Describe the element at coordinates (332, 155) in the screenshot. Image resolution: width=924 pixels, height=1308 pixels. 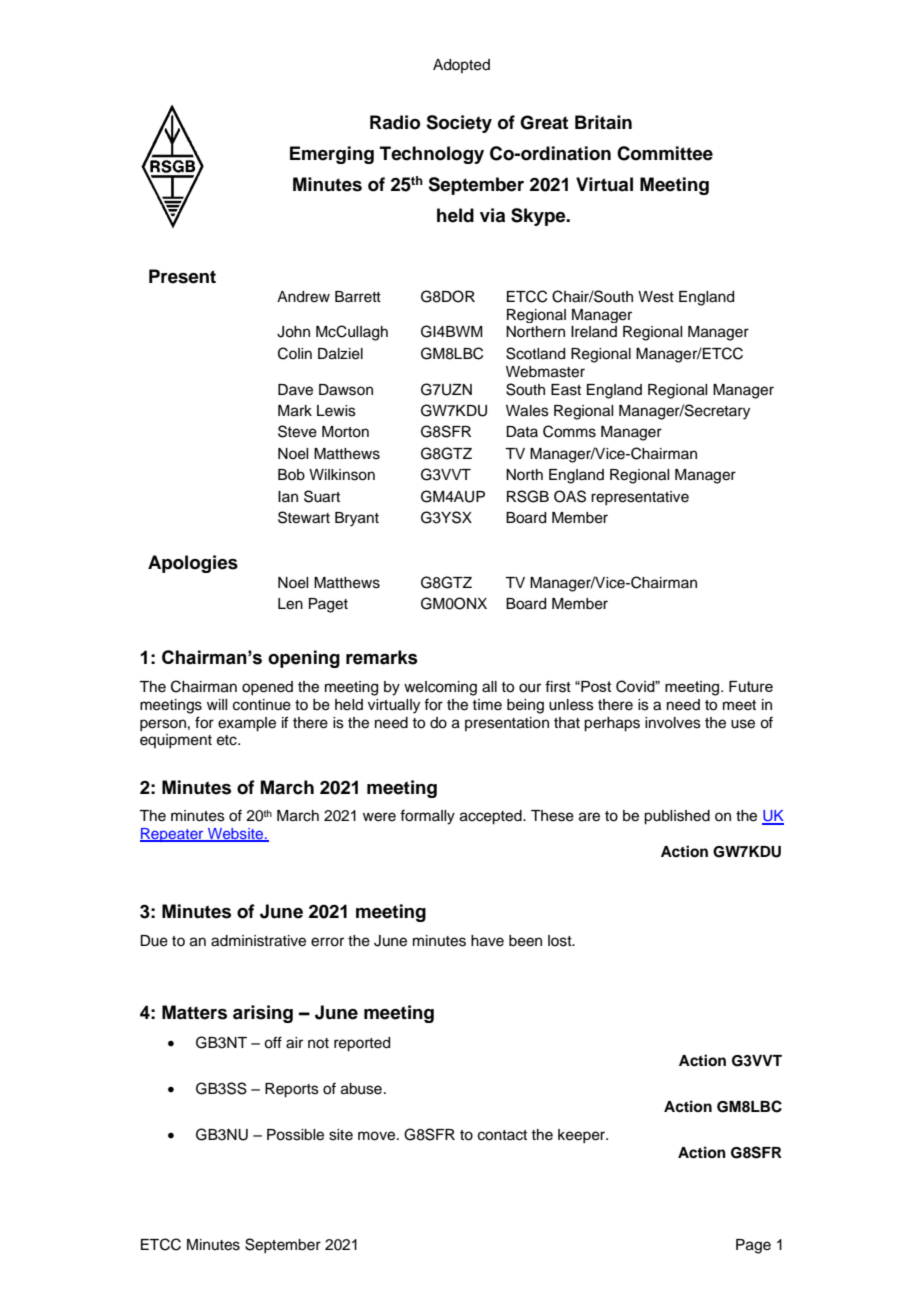
I see `Emerging` at that location.
